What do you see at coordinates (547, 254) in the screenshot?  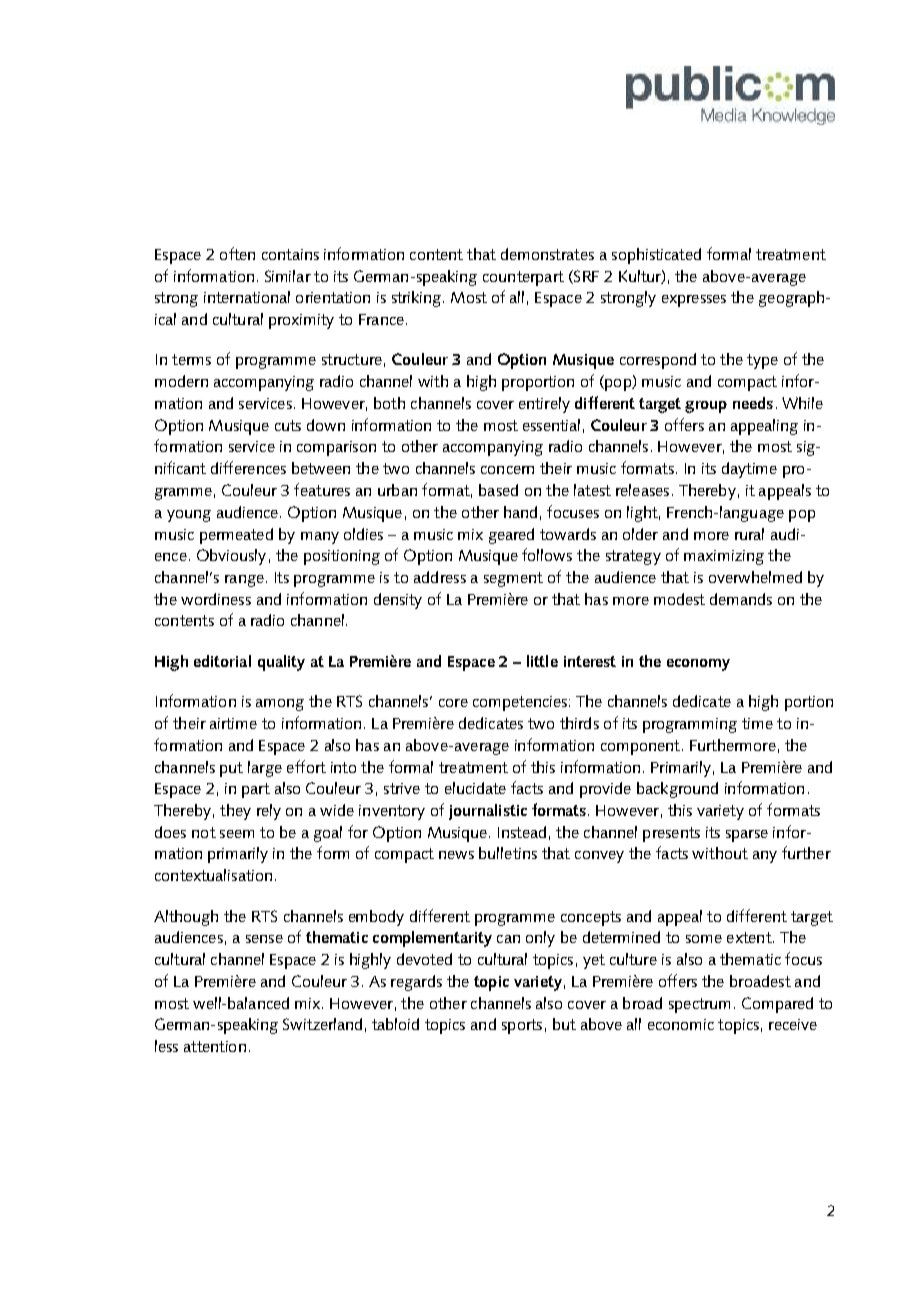 I see `demonstrates` at bounding box center [547, 254].
